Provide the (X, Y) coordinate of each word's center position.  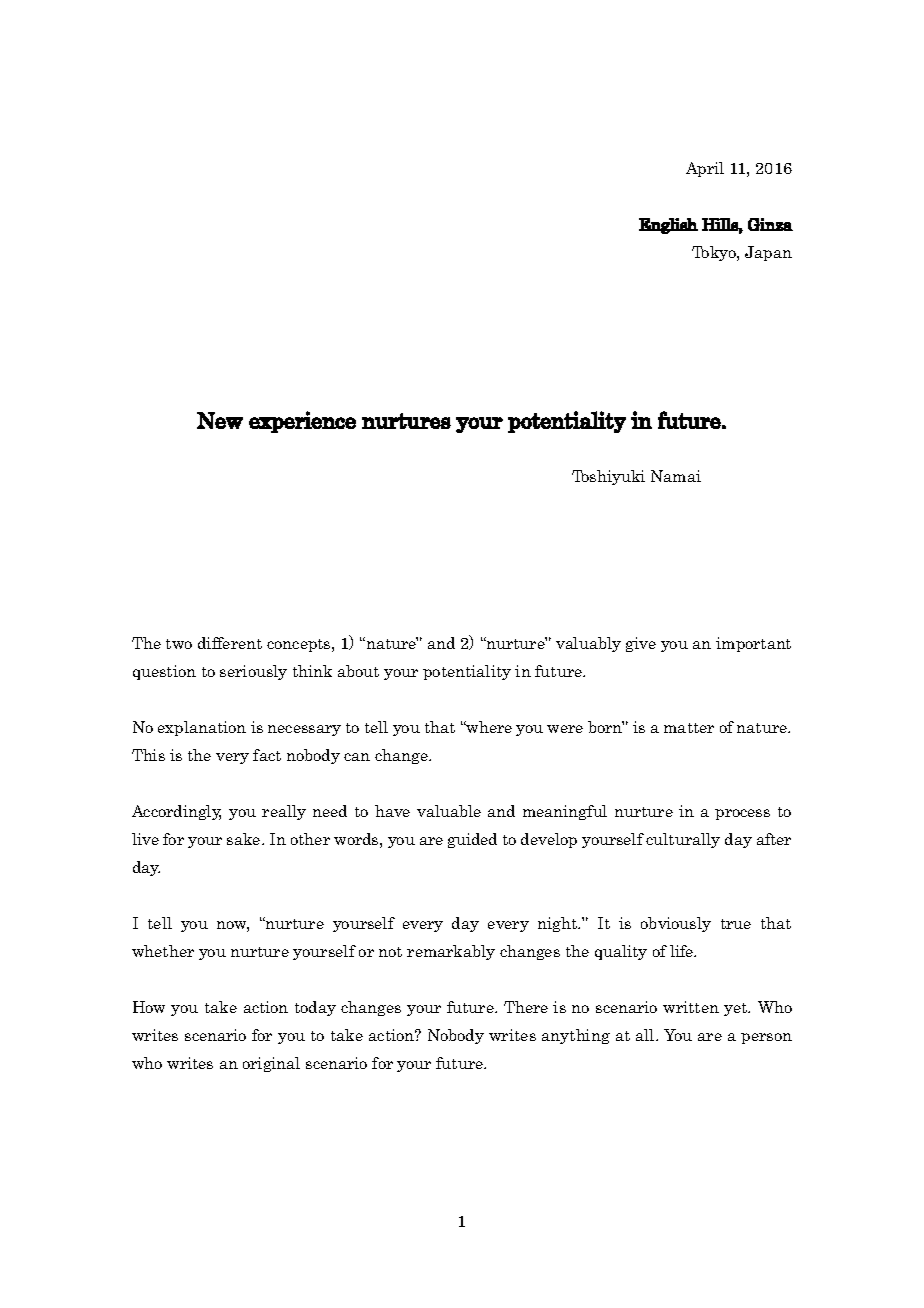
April (705, 169)
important (753, 644)
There (526, 1007)
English (668, 226)
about (358, 671)
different (230, 643)
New (220, 420)
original (271, 1064)
